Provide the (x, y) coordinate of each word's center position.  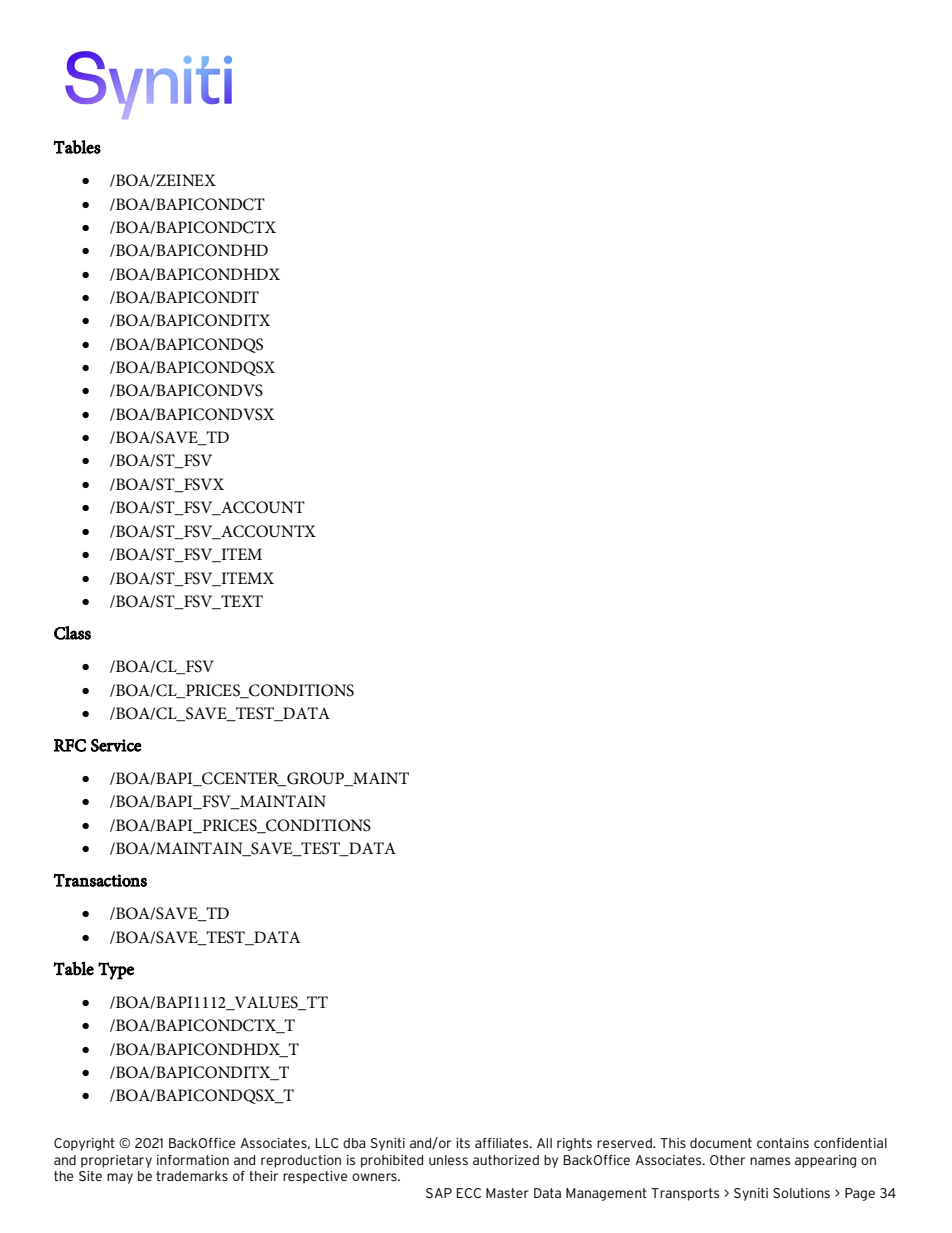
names (770, 1161)
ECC (469, 1193)
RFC (70, 745)
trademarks (192, 1176)
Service (116, 745)
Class (72, 633)
